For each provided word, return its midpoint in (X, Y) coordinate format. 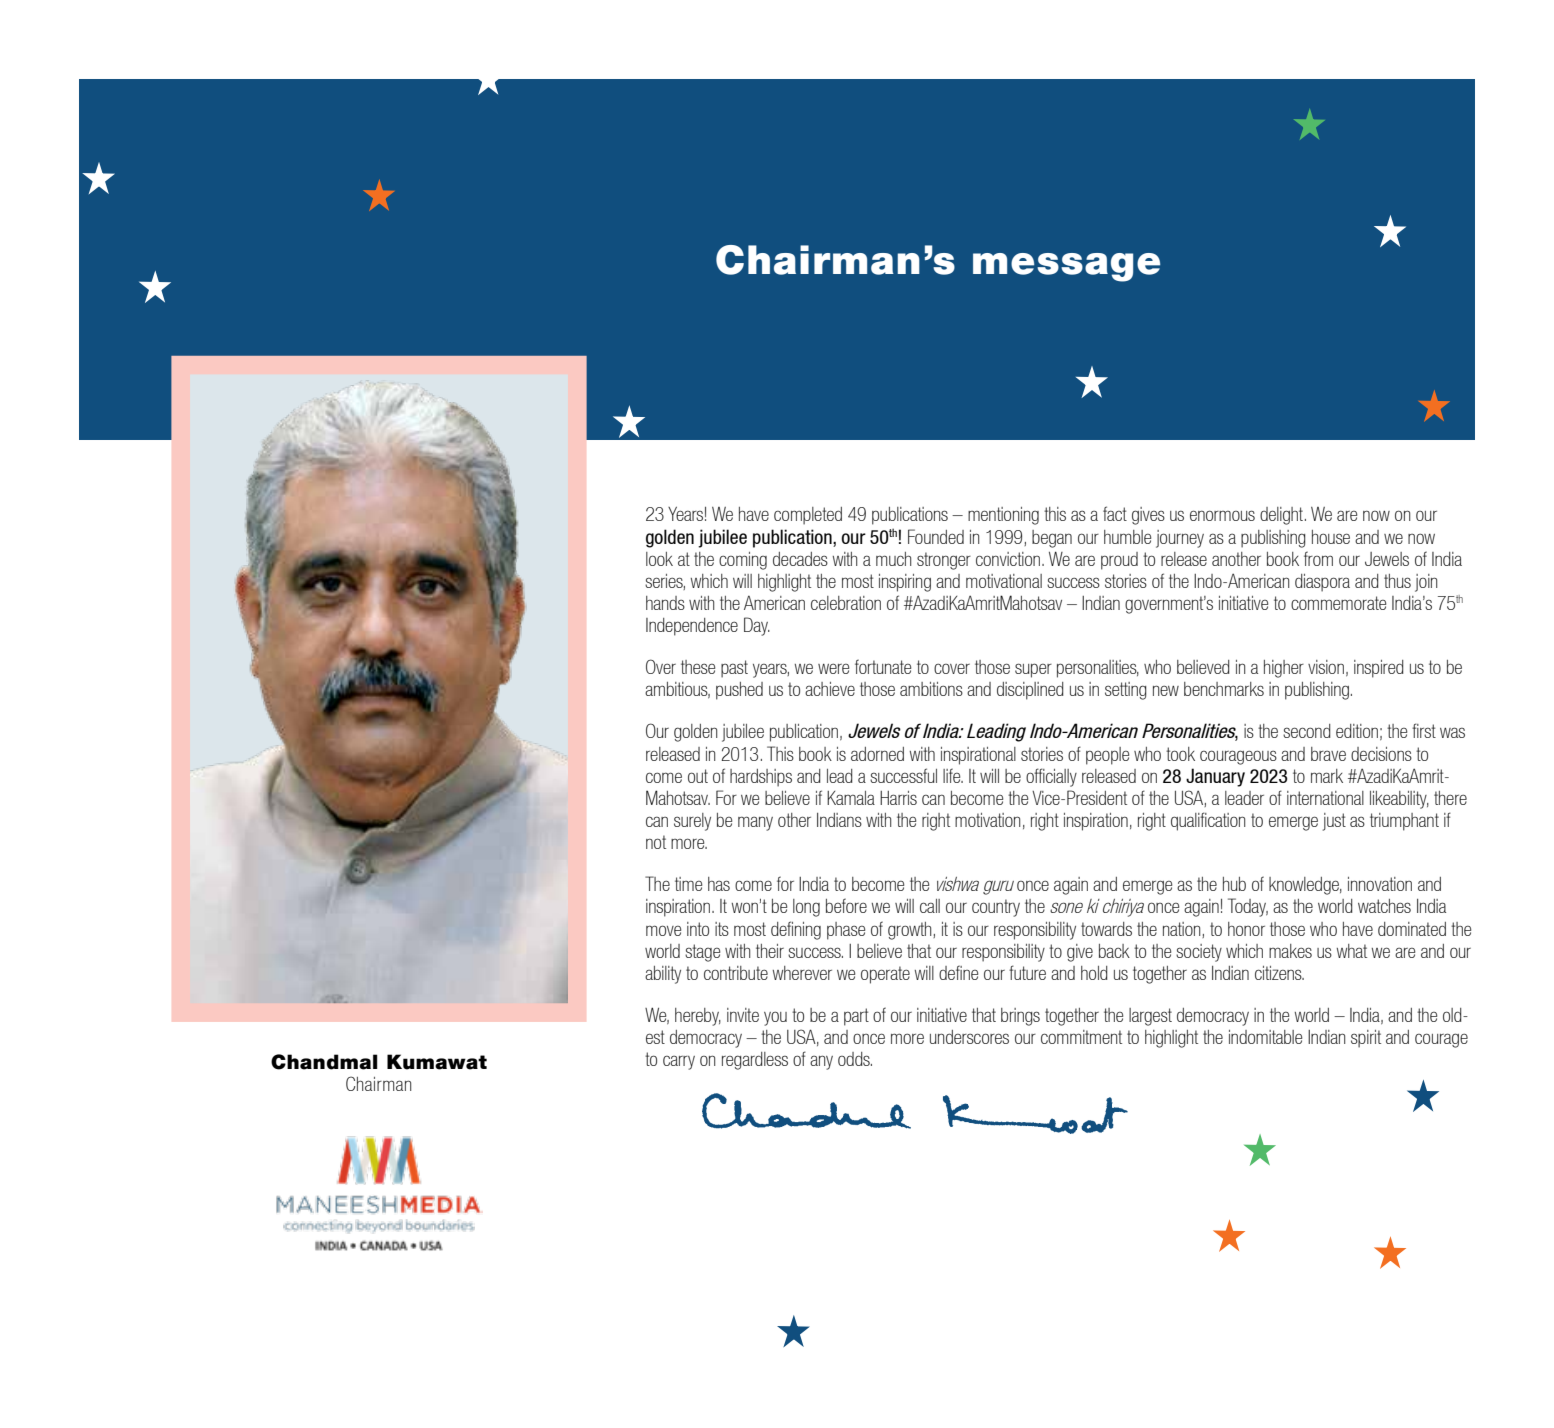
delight (1283, 516)
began (1052, 539)
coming (743, 561)
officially (1051, 777)
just (1334, 822)
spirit (1366, 1039)
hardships (761, 778)
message (1066, 267)
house (1331, 537)
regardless (755, 1061)
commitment (1081, 1037)
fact (1115, 513)
